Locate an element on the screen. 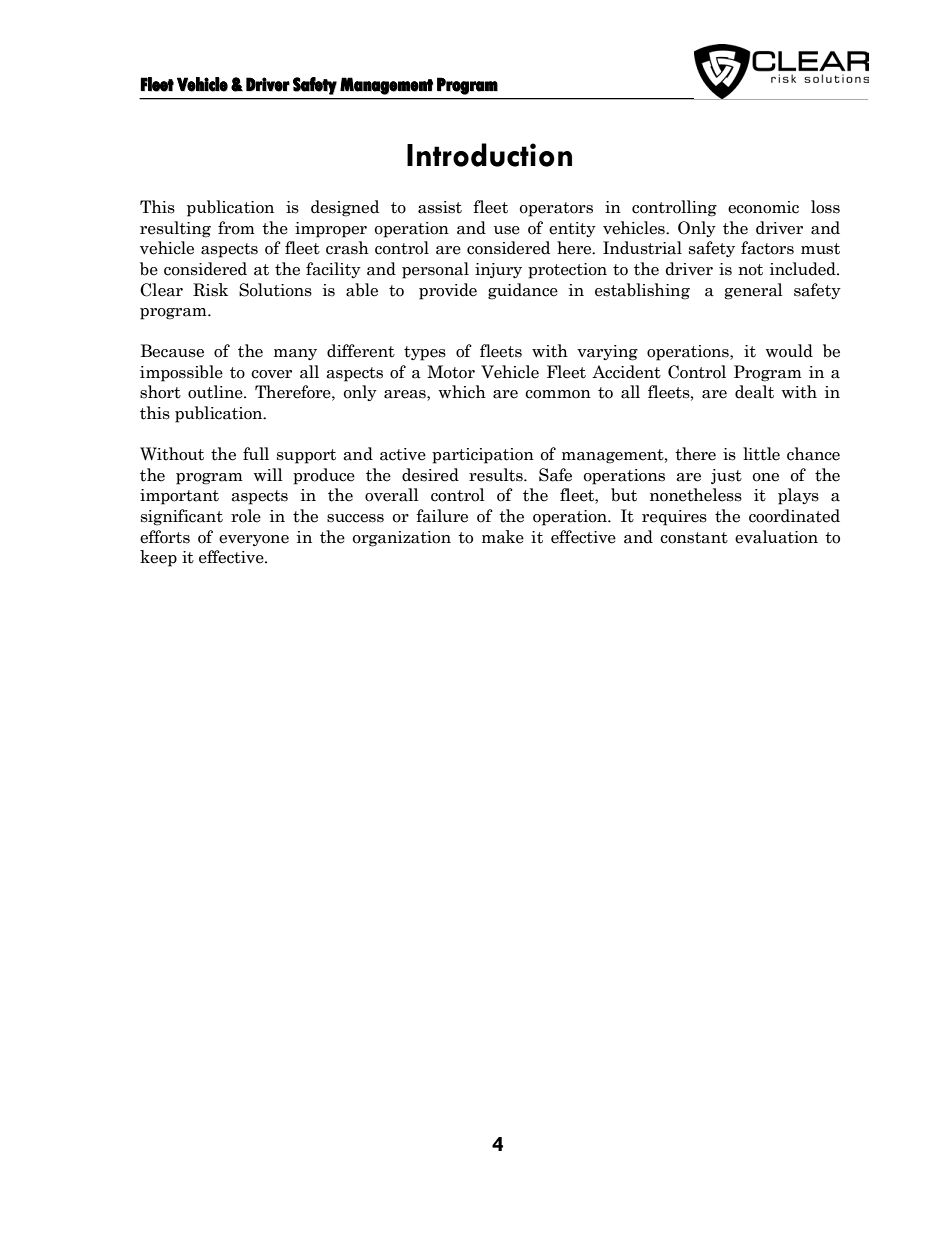 This screenshot has width=952, height=1233. everyone is located at coordinates (254, 540).
